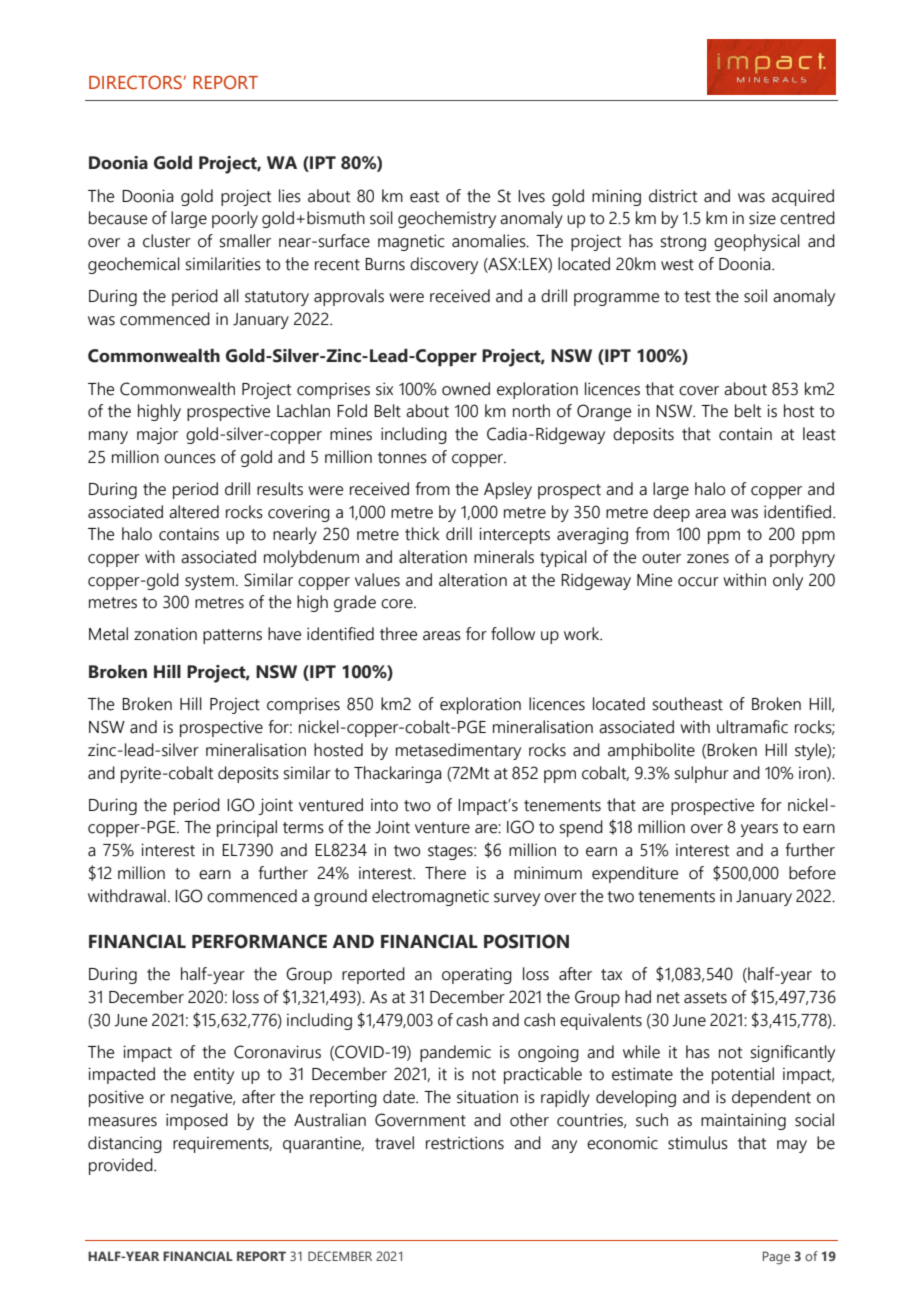 The height and width of the document is (1308, 924). What do you see at coordinates (531, 196) in the document?
I see `Ives` at bounding box center [531, 196].
